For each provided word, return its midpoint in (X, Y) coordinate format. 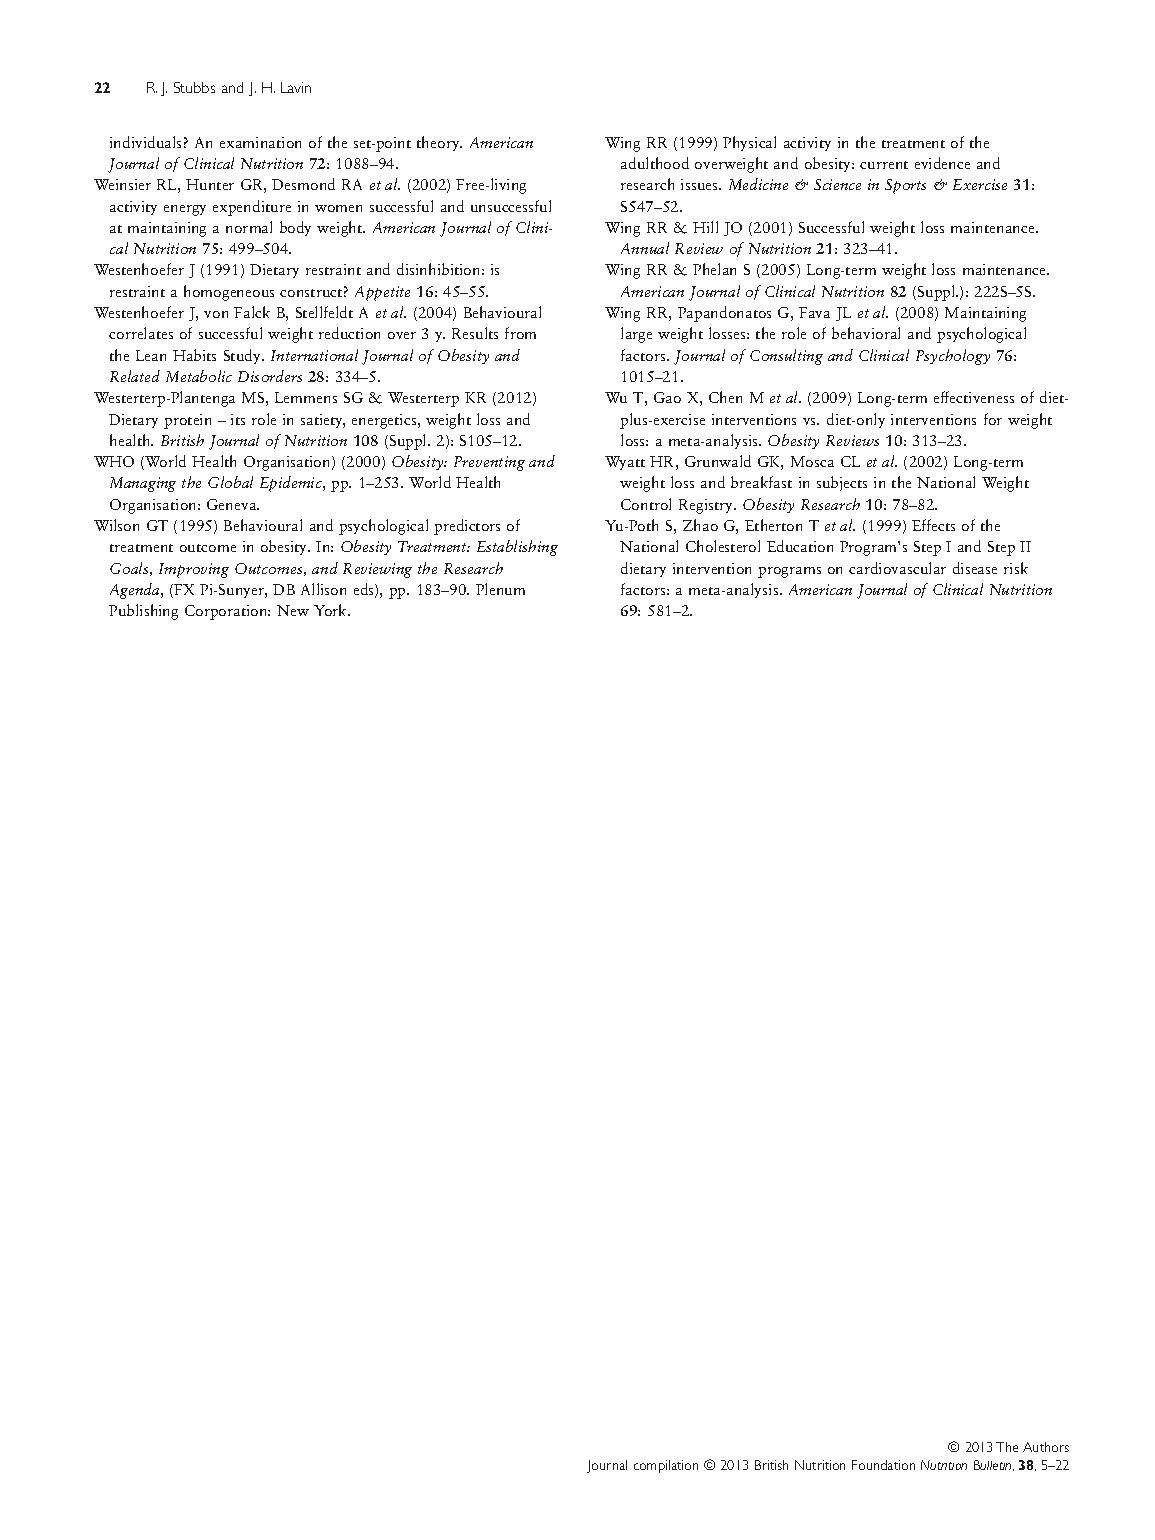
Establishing (517, 548)
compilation (666, 1466)
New (293, 610)
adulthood (655, 163)
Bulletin (994, 1465)
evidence (942, 163)
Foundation (883, 1465)
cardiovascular (897, 568)
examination (260, 142)
